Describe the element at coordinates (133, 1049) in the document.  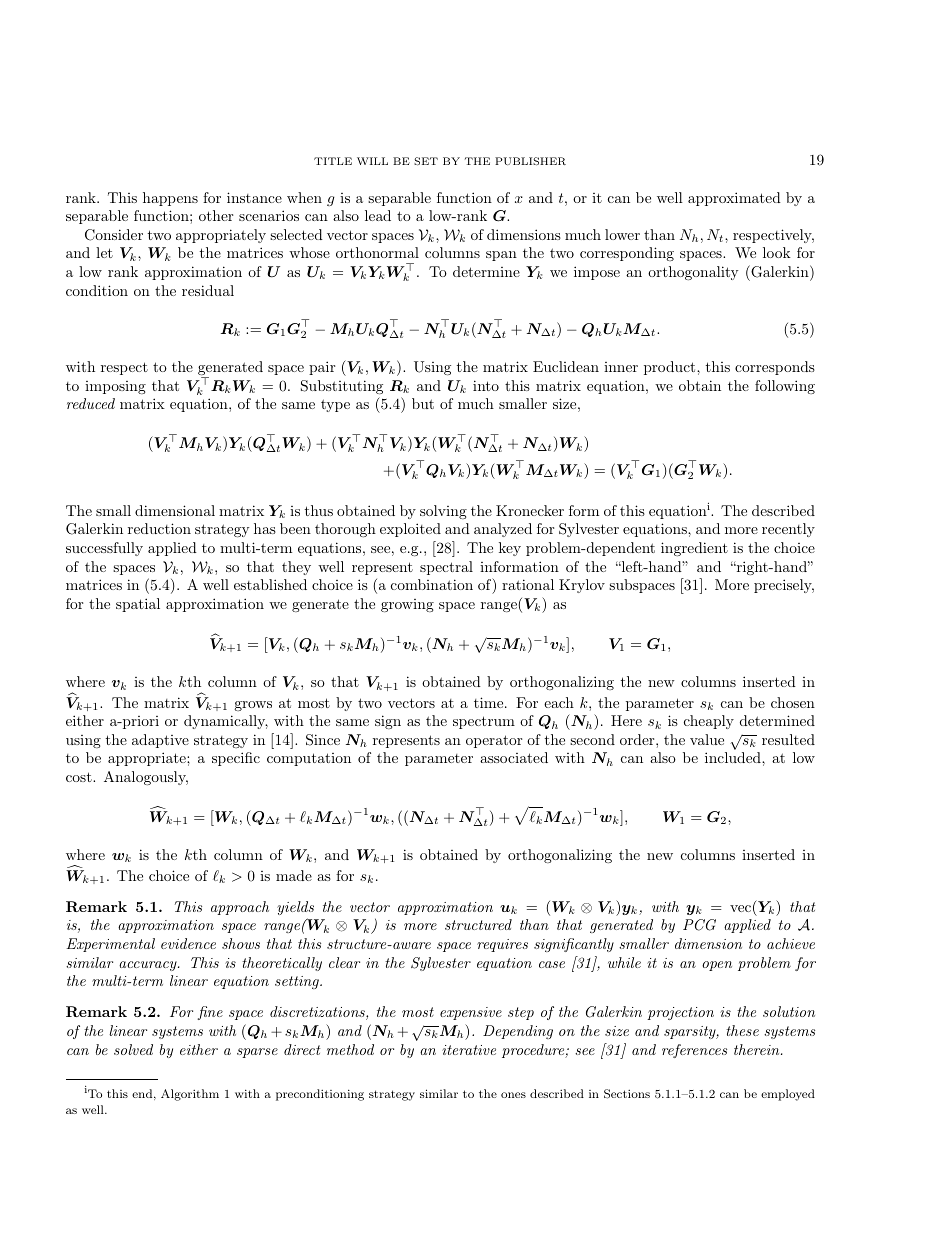
I see `solved` at that location.
